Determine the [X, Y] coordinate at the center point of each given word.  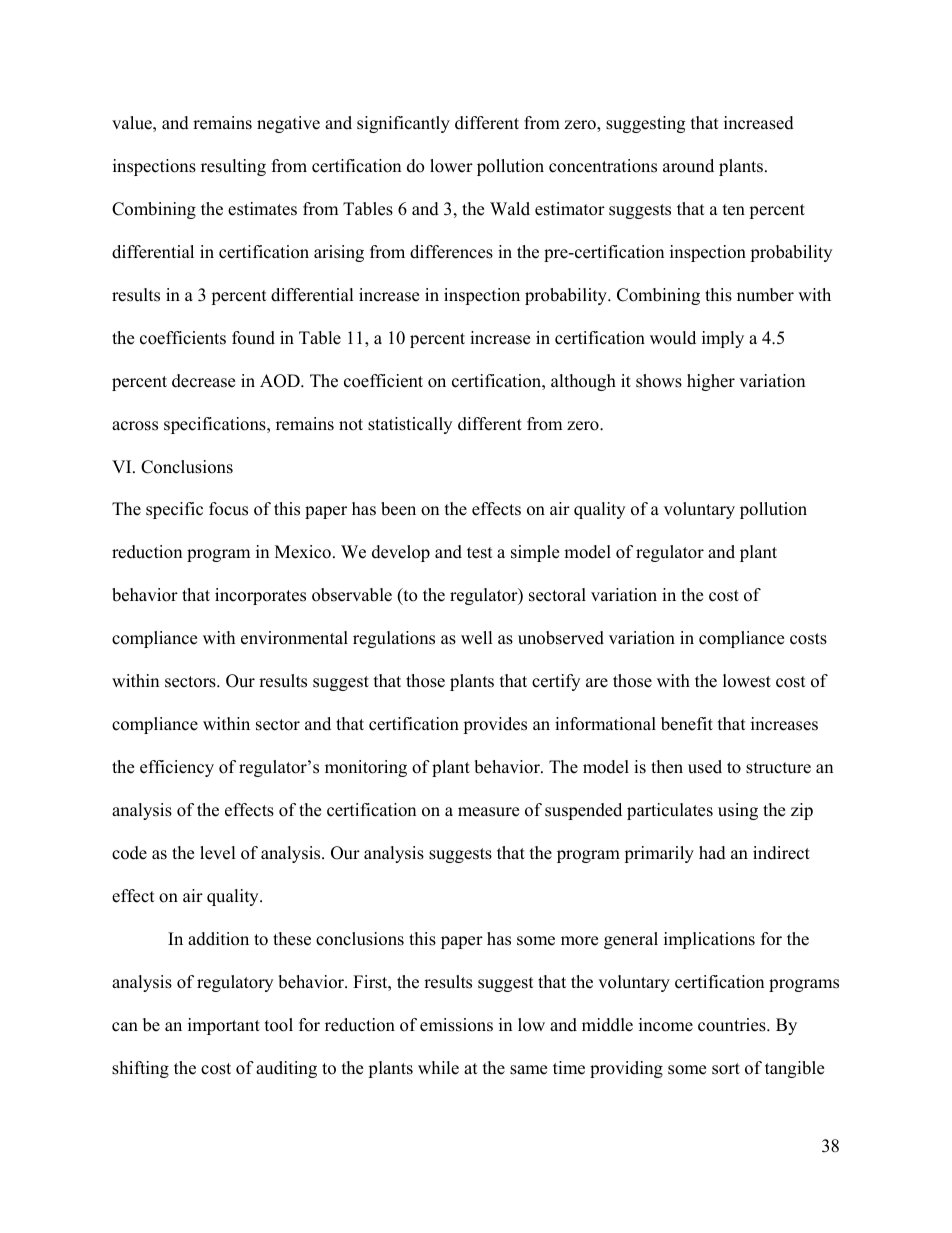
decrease [203, 381]
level [218, 853]
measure [488, 812]
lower [451, 166]
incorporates [260, 596]
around [688, 166]
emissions [456, 1025]
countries [733, 1025]
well [477, 638]
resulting [233, 167]
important [224, 1026]
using [738, 811]
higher [711, 382]
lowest [747, 681]
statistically [410, 425]
